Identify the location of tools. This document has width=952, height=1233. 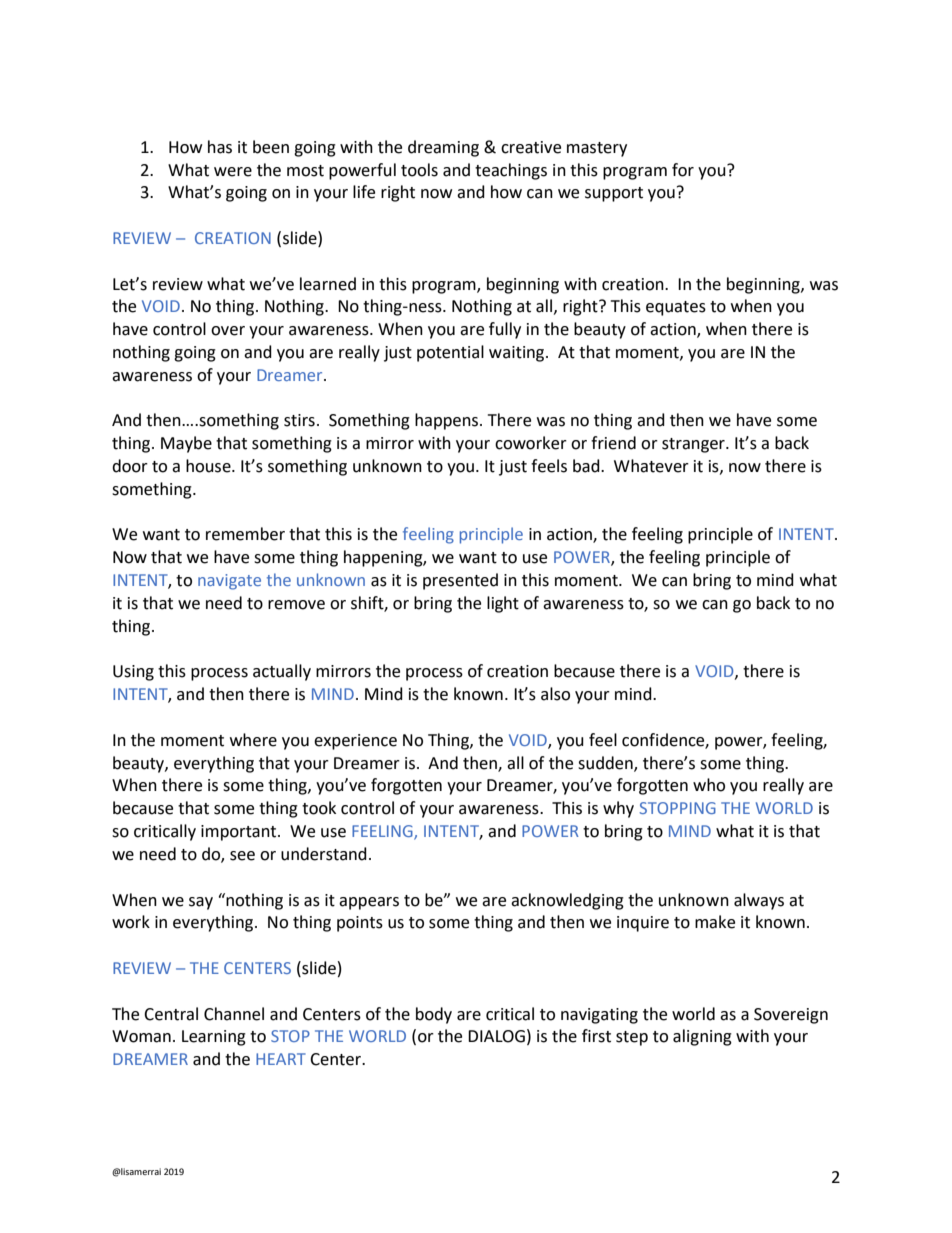
(419, 170).
